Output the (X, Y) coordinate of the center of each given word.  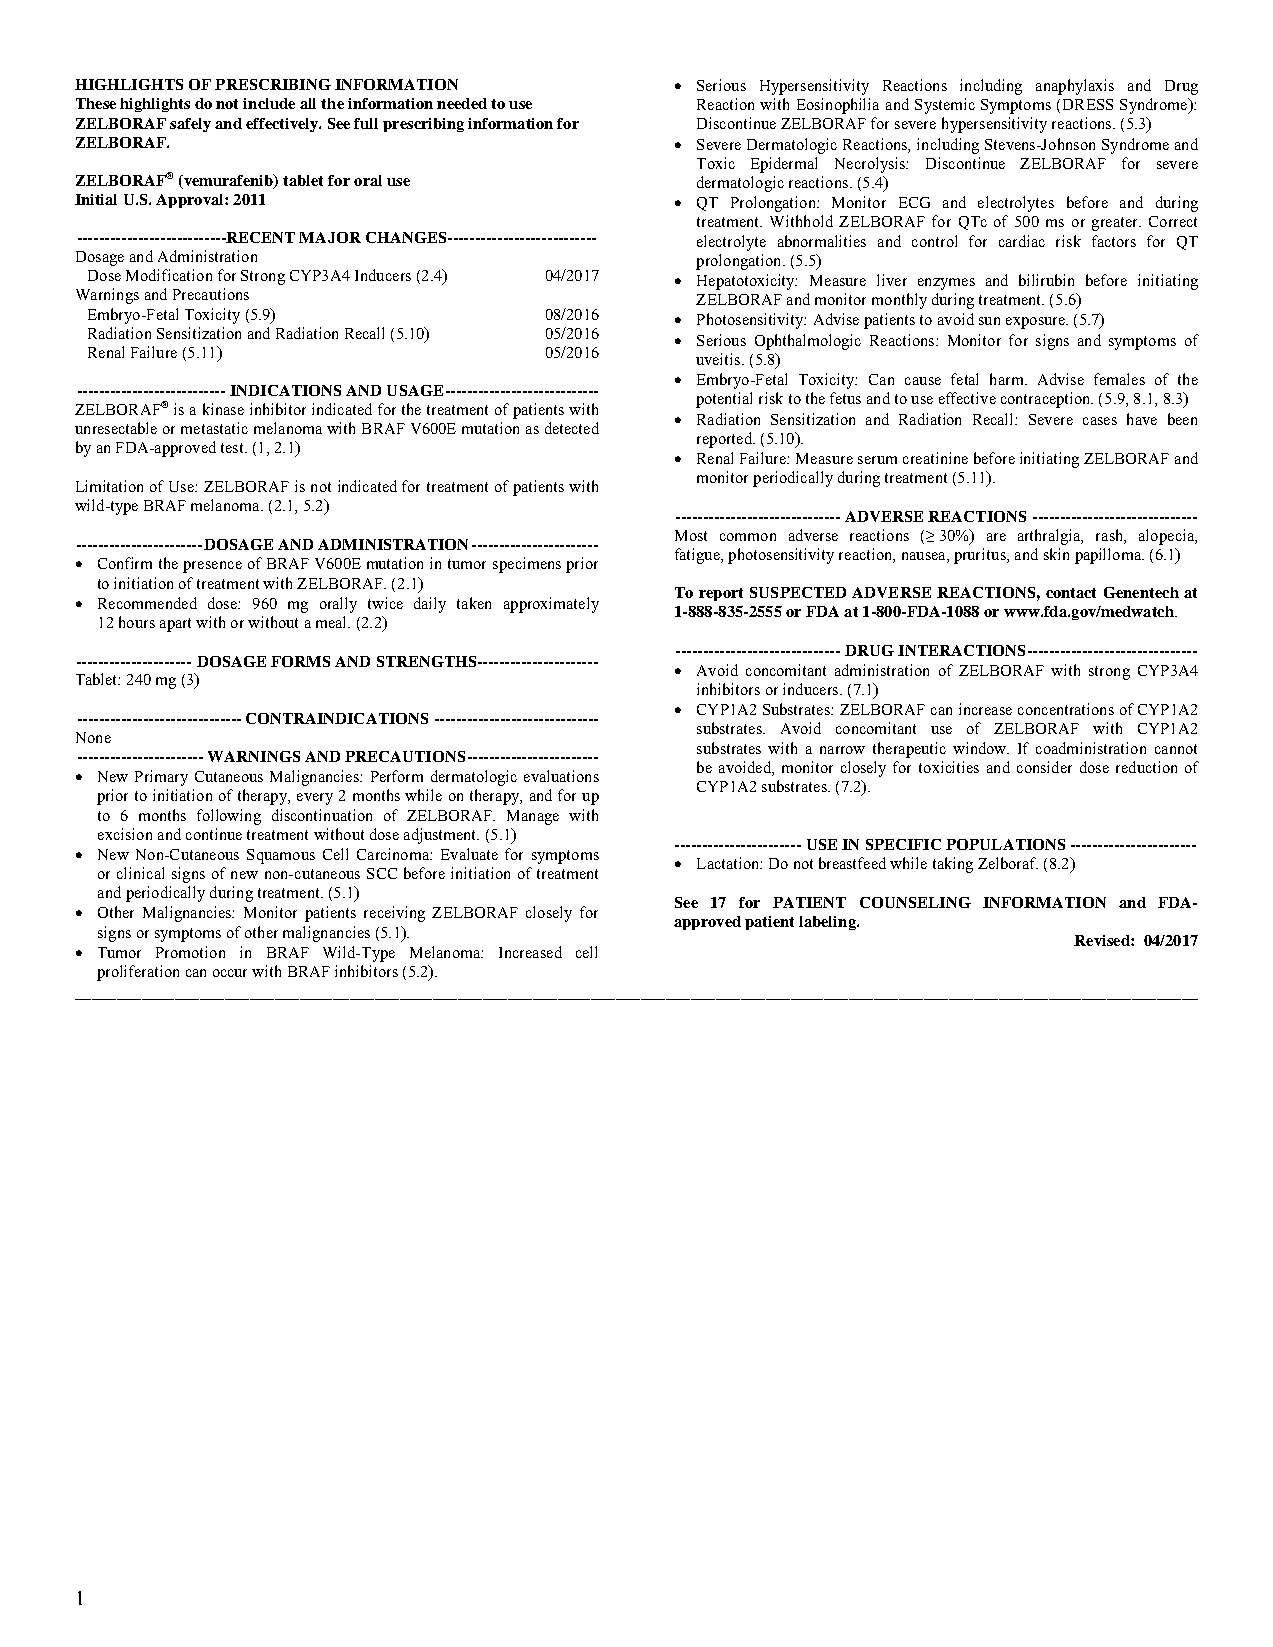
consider (1044, 767)
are (996, 537)
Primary (161, 778)
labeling (828, 923)
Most (691, 535)
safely (190, 125)
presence (212, 567)
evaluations (561, 776)
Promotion (190, 952)
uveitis (719, 359)
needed (462, 103)
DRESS (1088, 104)
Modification (169, 275)
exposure (1036, 323)
